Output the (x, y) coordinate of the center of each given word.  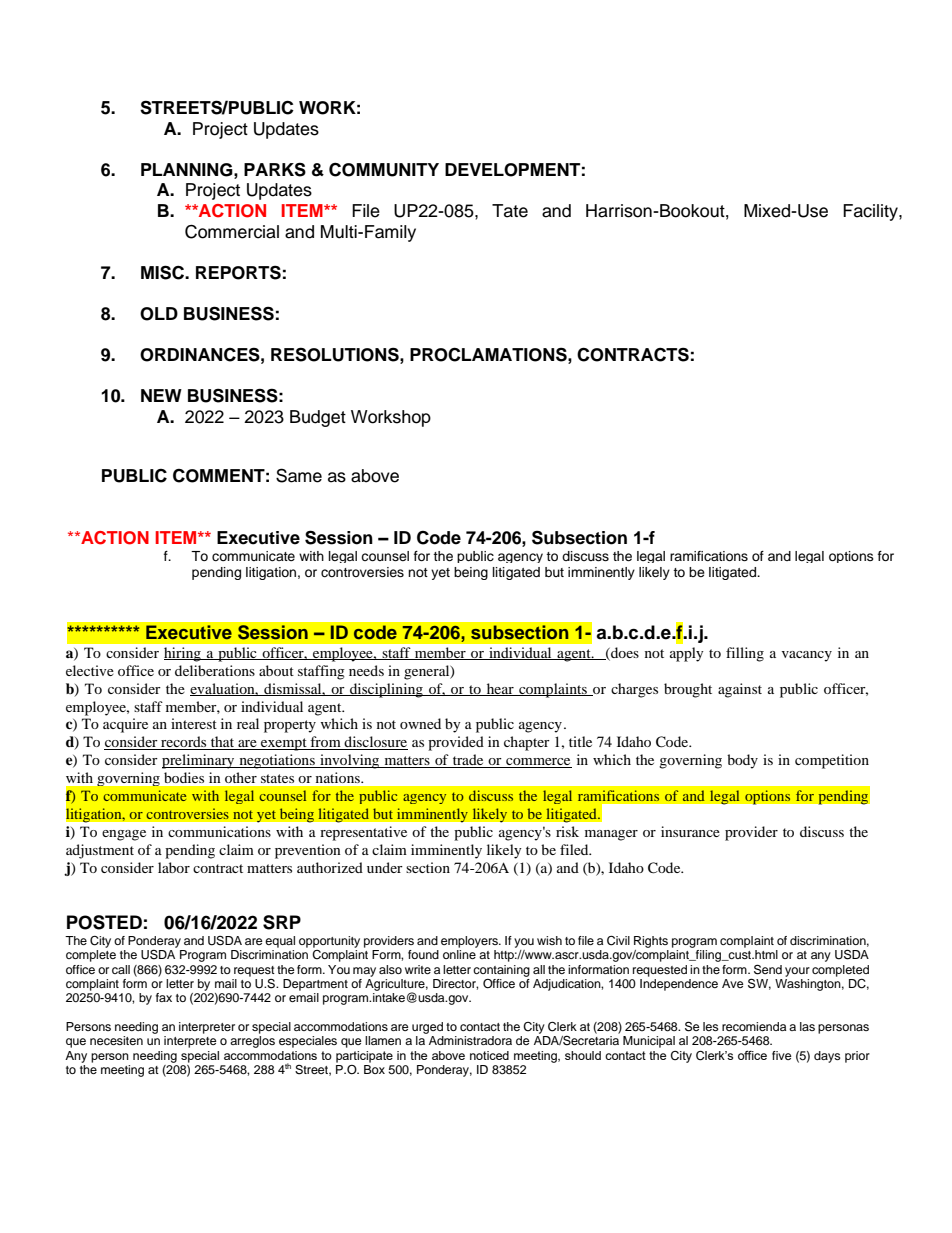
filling (745, 654)
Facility (871, 212)
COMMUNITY (384, 169)
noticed (489, 1055)
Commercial (232, 232)
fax (164, 997)
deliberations (215, 670)
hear (500, 689)
